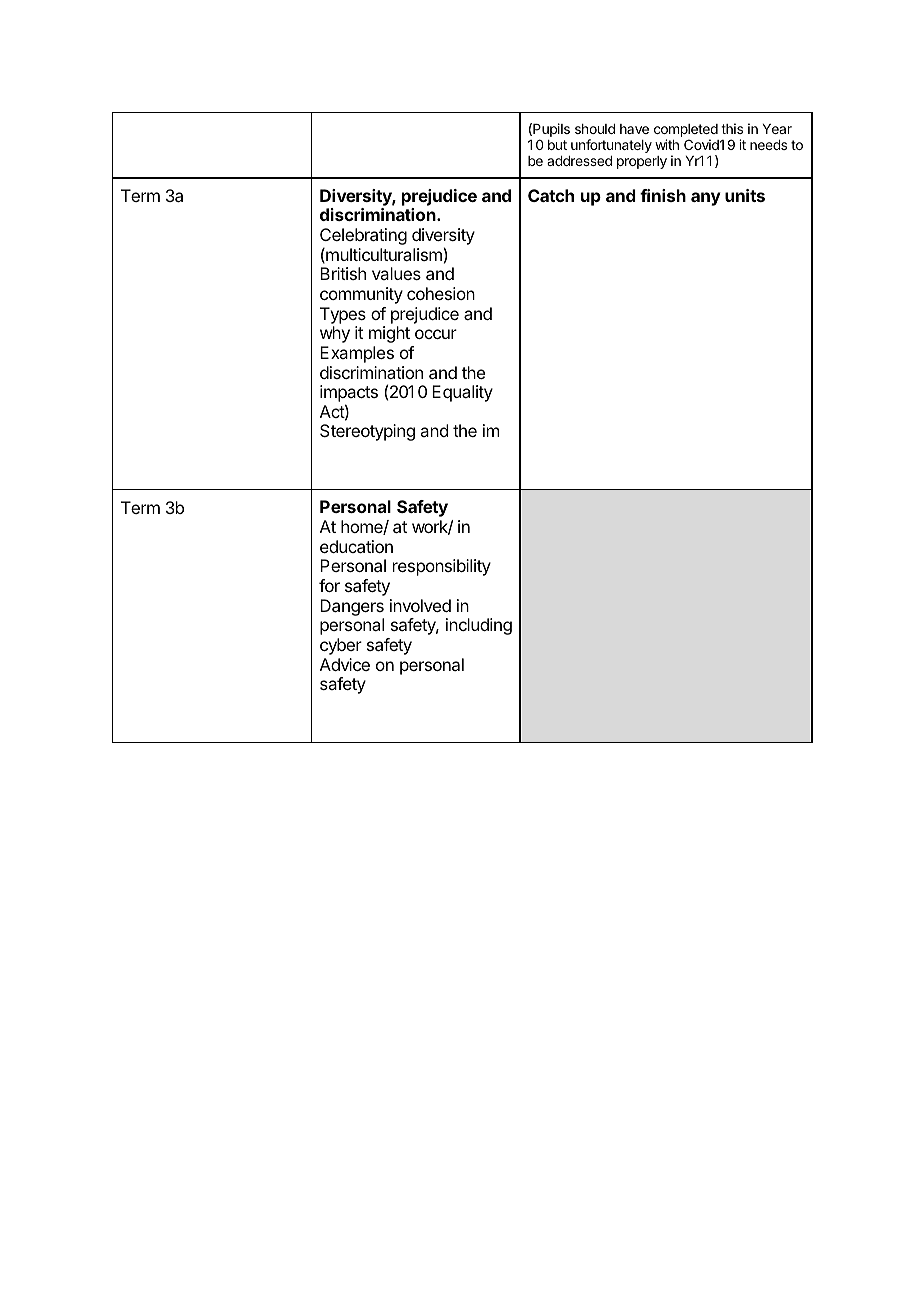  What do you see at coordinates (442, 567) in the screenshot?
I see `responsibility` at bounding box center [442, 567].
